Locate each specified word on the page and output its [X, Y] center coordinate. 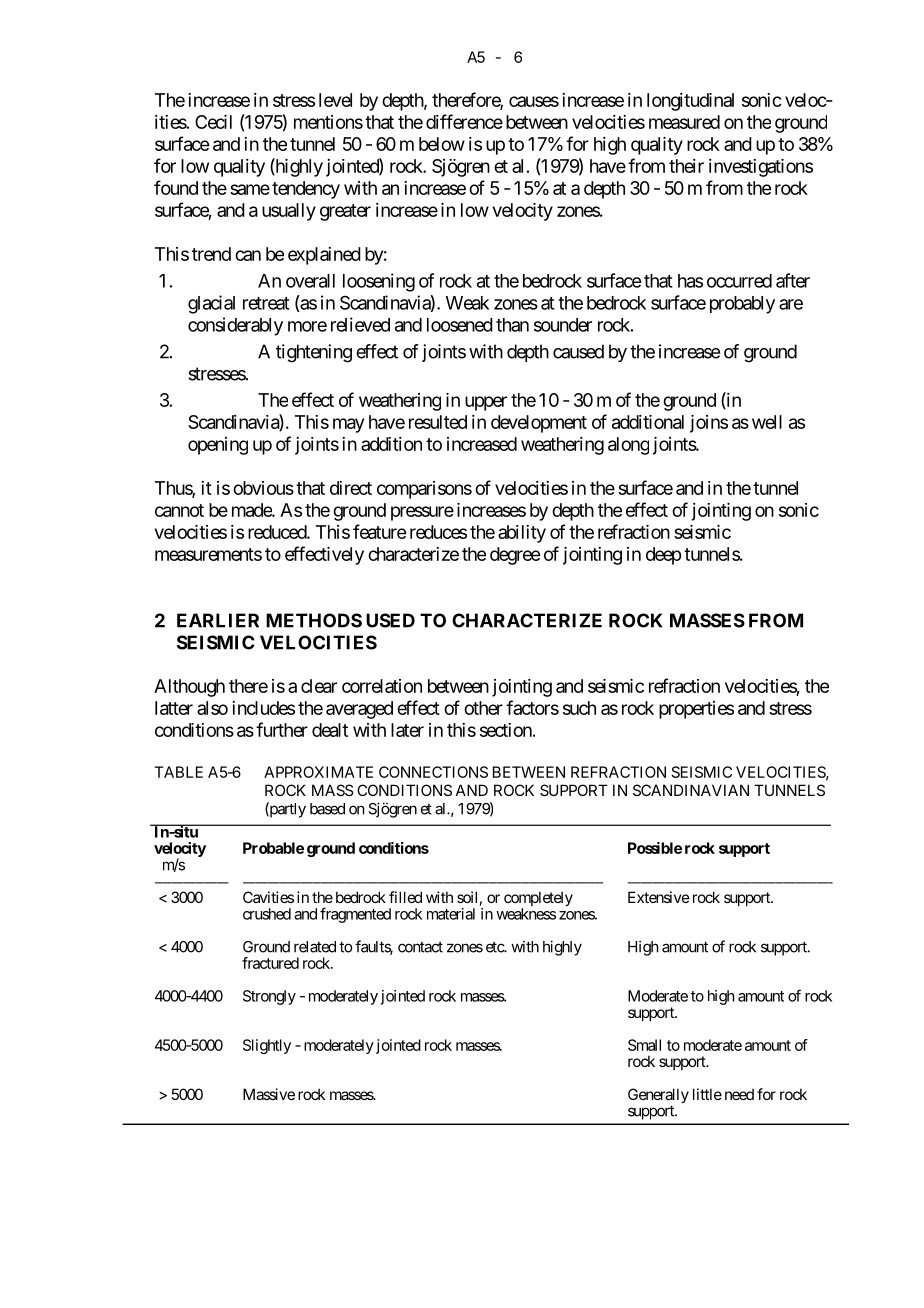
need [739, 1094]
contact [420, 947]
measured [684, 122]
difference [464, 121]
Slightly [267, 1046]
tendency [306, 190]
